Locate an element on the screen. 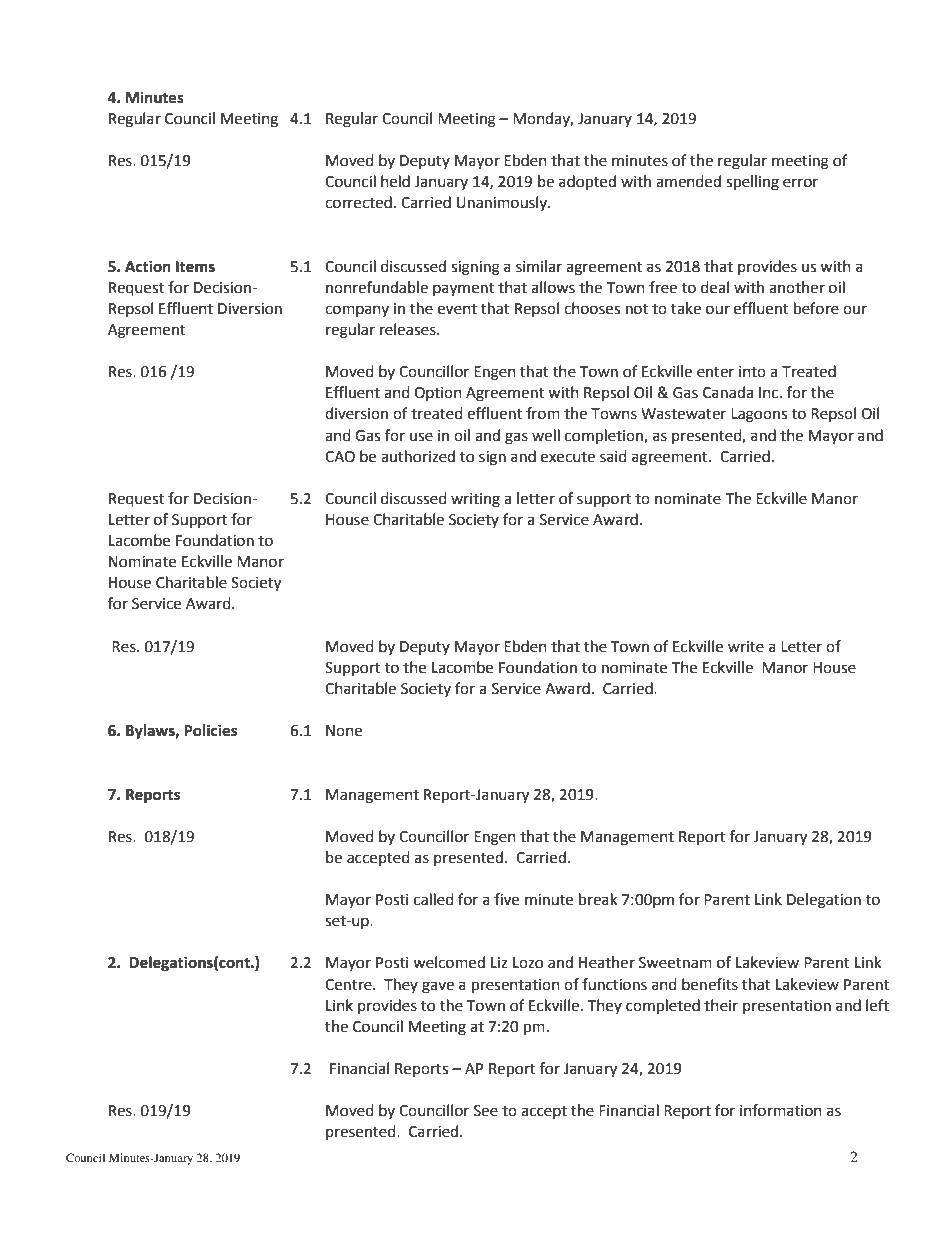 Image resolution: width=952 pixels, height=1233 pixels. Items is located at coordinates (195, 267).
